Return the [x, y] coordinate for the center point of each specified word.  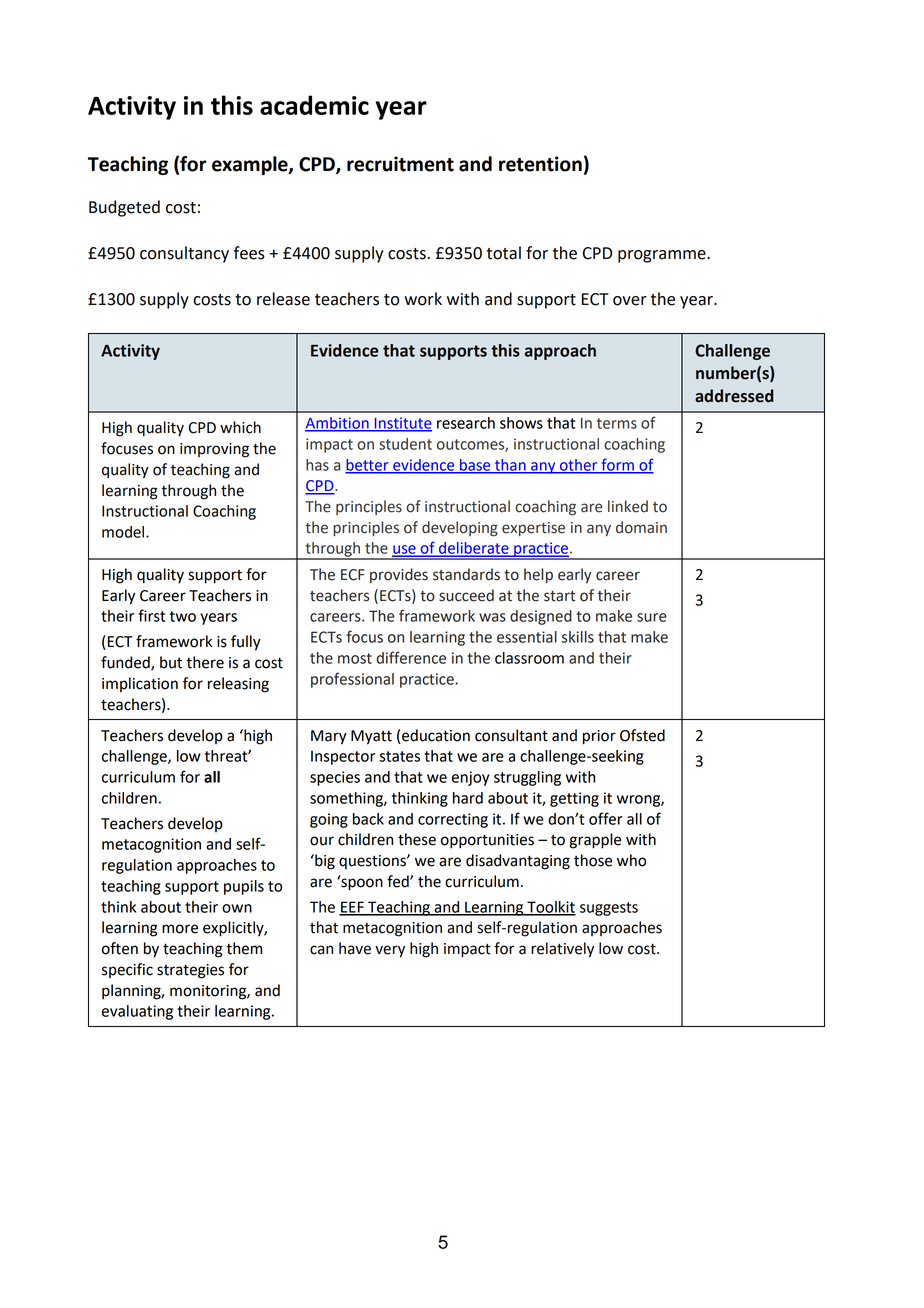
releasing [238, 685]
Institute [402, 424]
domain [641, 527]
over [630, 301]
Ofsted [642, 735]
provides [399, 575]
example [251, 165]
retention [540, 164]
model [124, 532]
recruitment [400, 164]
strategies [190, 971]
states [399, 756]
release [283, 299]
